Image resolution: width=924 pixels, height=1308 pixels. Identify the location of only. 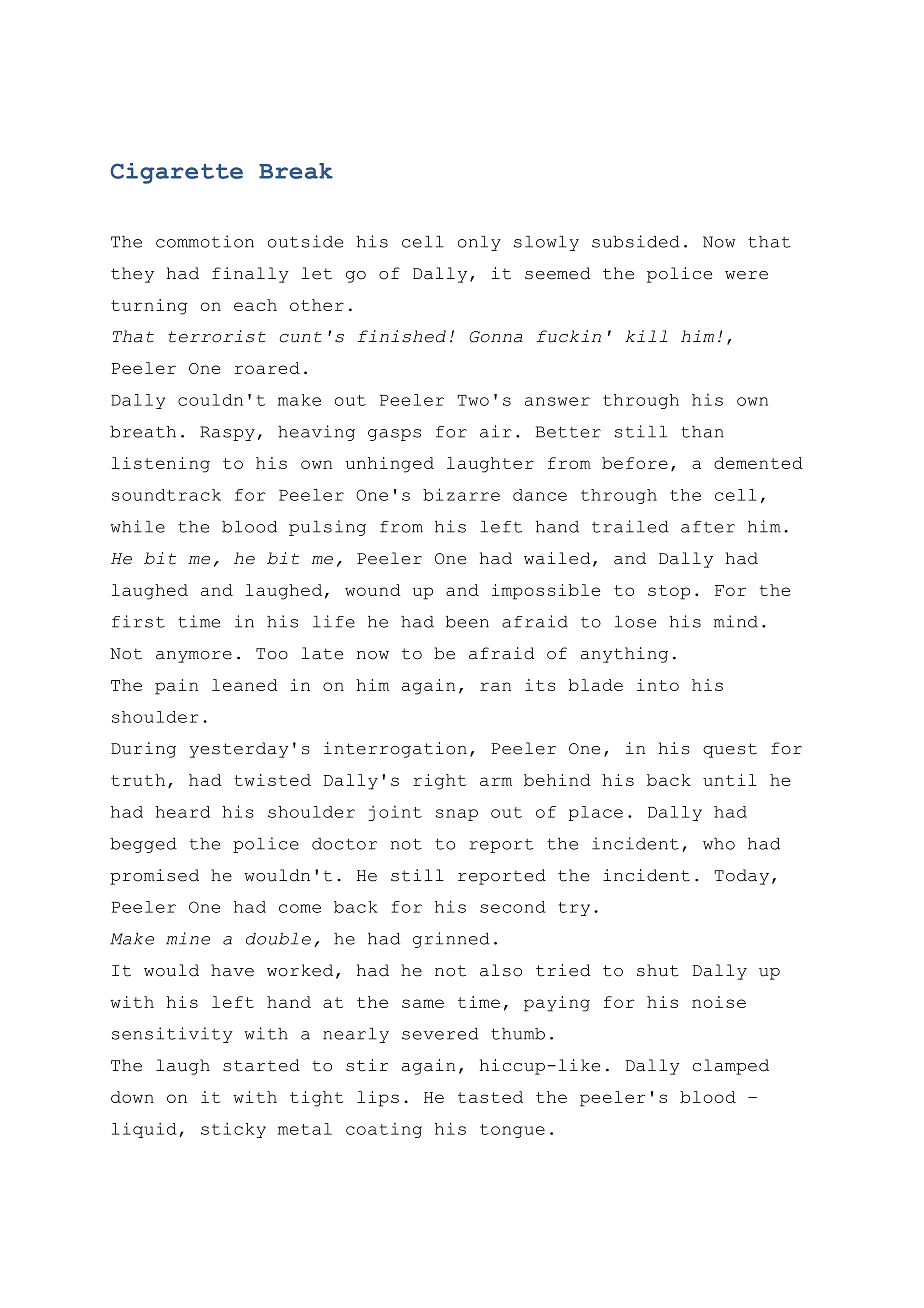
(479, 243).
